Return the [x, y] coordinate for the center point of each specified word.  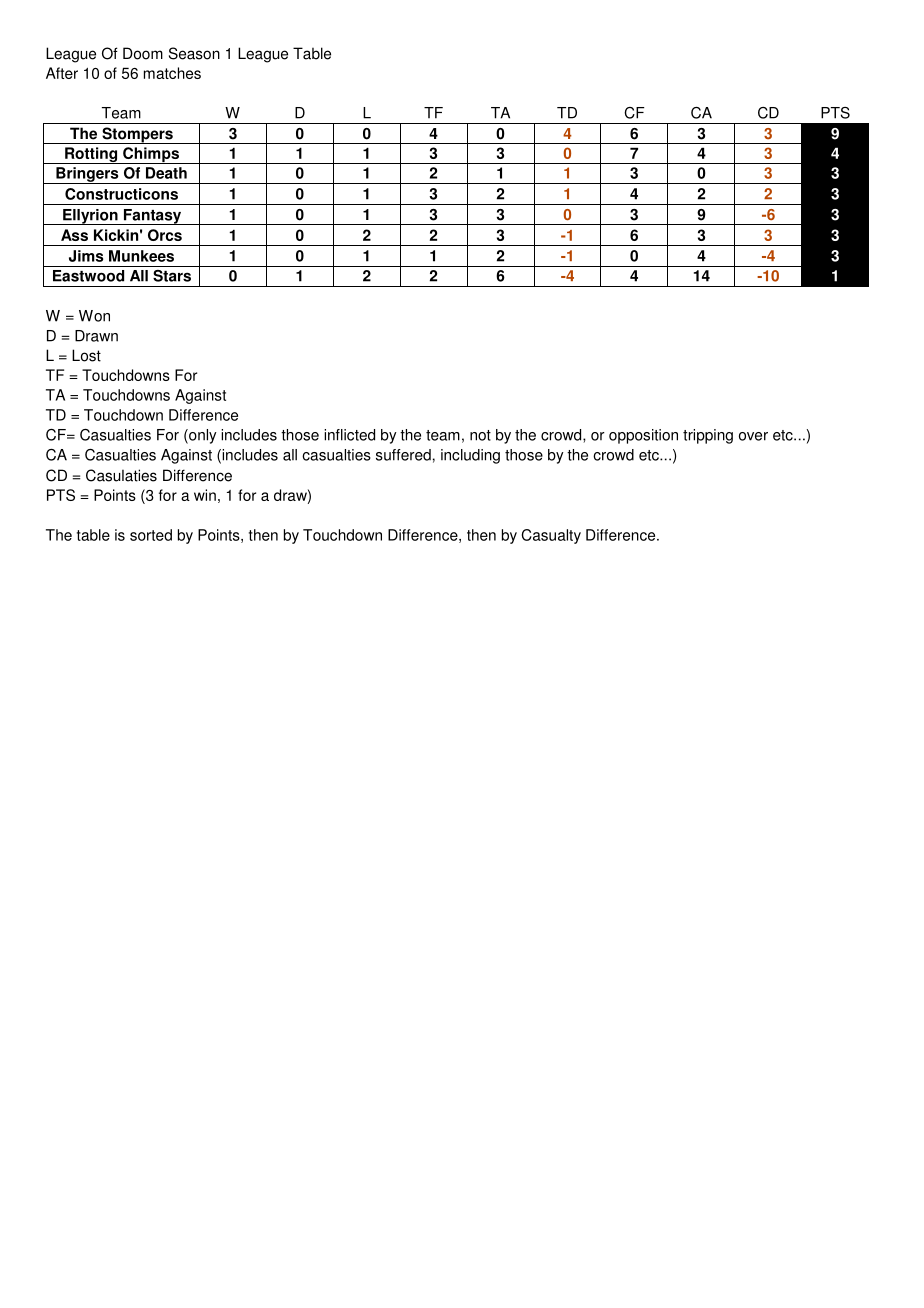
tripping [708, 436]
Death [166, 173]
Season [194, 53]
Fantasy [152, 217]
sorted [151, 535]
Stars [172, 276]
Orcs [165, 235]
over [753, 436]
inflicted [349, 435]
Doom [143, 53]
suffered [403, 455]
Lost [86, 355]
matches [172, 73]
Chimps [151, 155]
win [205, 495]
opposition [643, 436]
